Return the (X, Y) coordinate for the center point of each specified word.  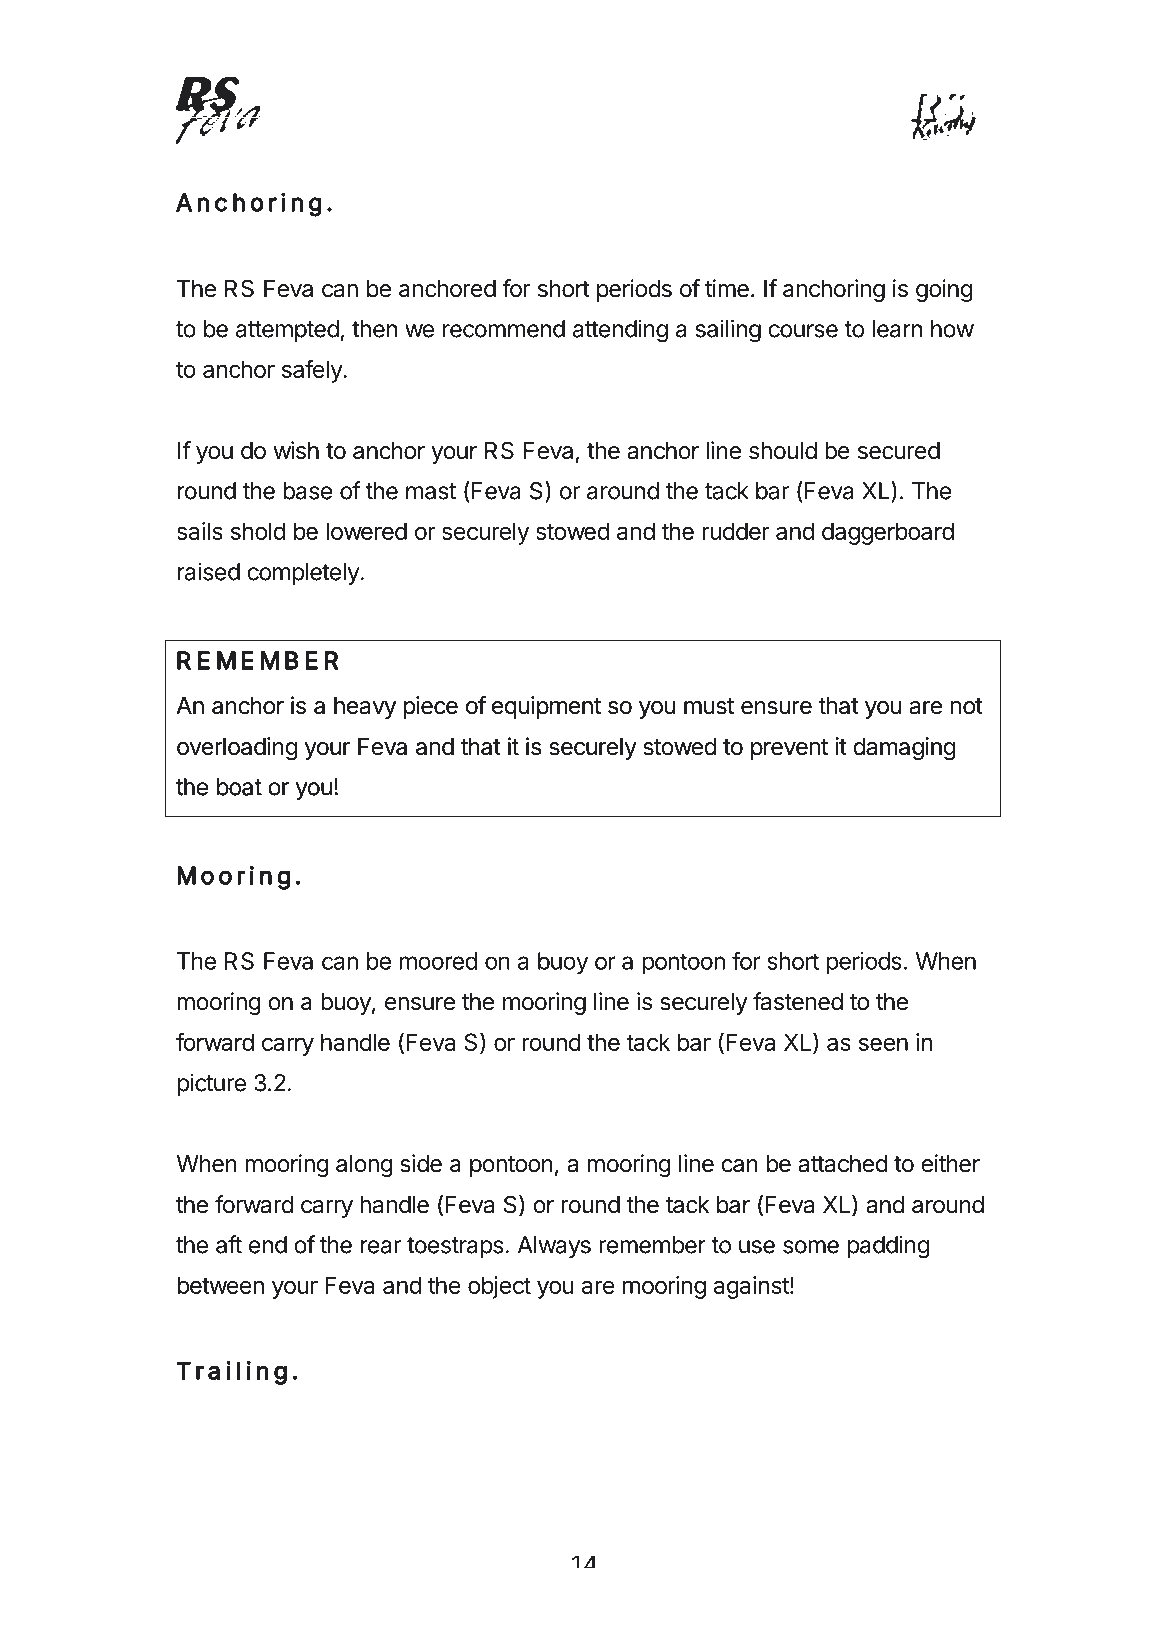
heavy (365, 708)
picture (212, 1084)
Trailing (231, 1373)
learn (897, 329)
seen (883, 1044)
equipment (546, 707)
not (967, 706)
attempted (287, 331)
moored (438, 961)
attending (620, 331)
